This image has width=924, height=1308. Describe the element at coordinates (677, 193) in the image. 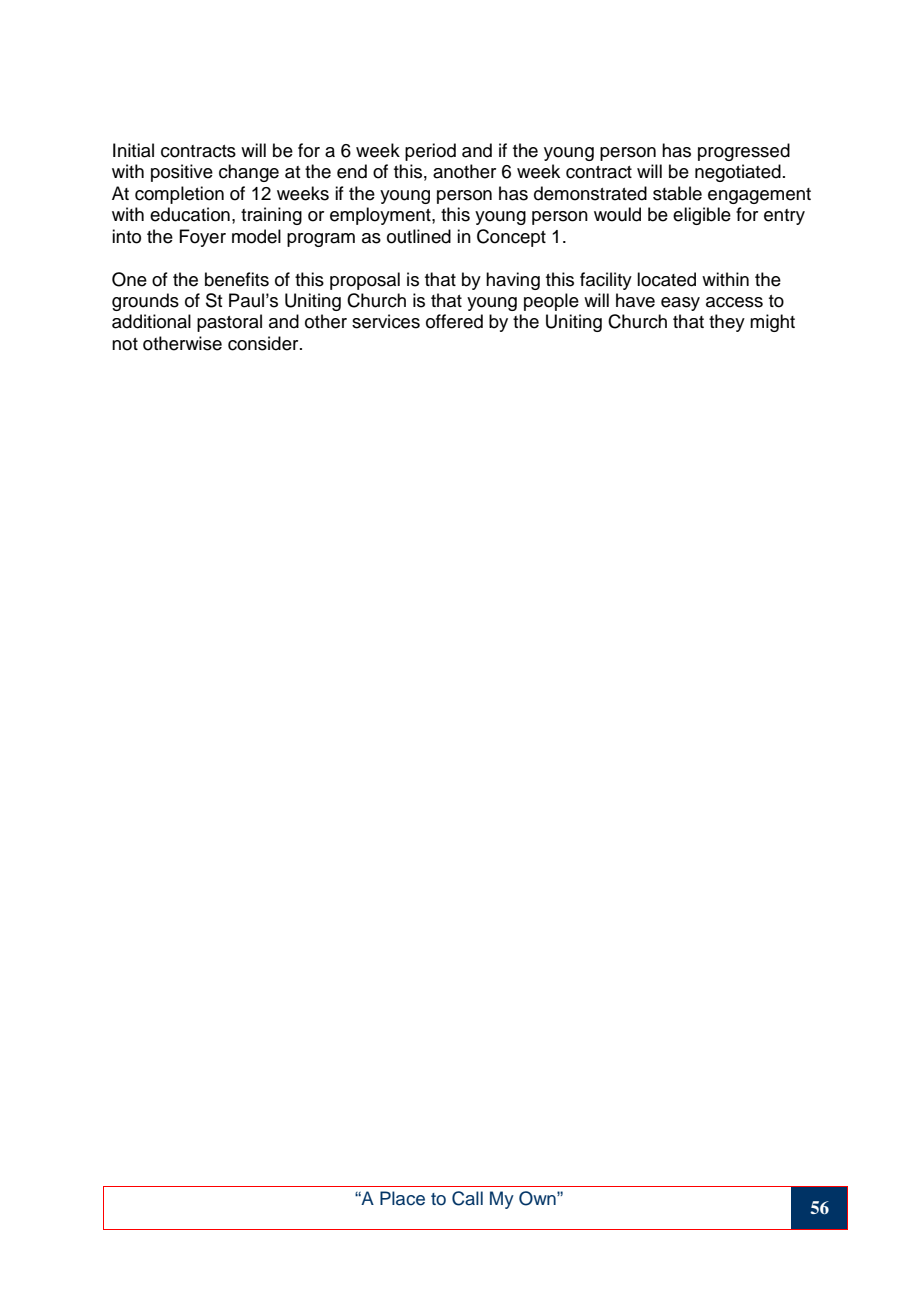

I see `stable` at that location.
